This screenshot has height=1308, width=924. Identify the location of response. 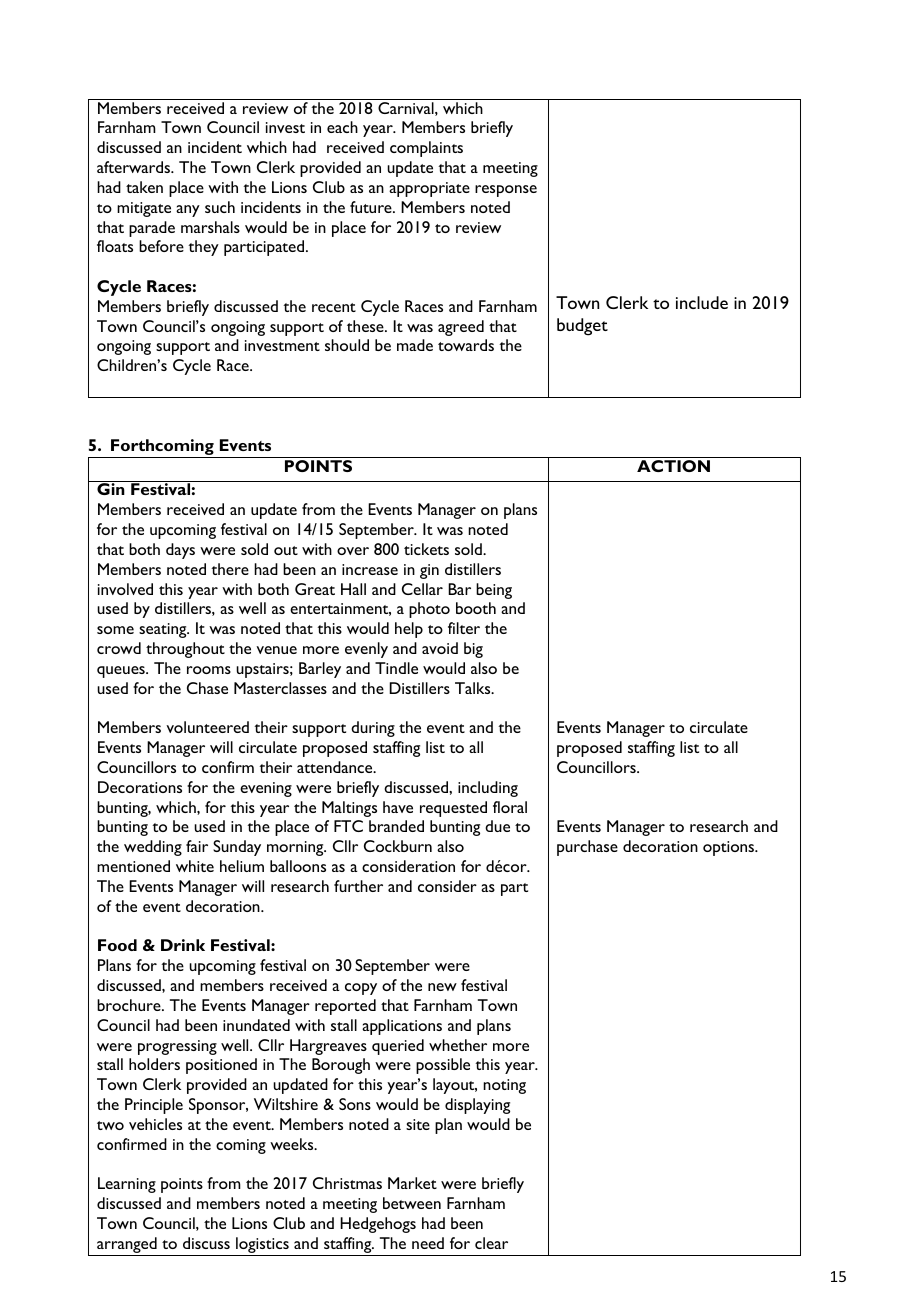
(506, 191).
